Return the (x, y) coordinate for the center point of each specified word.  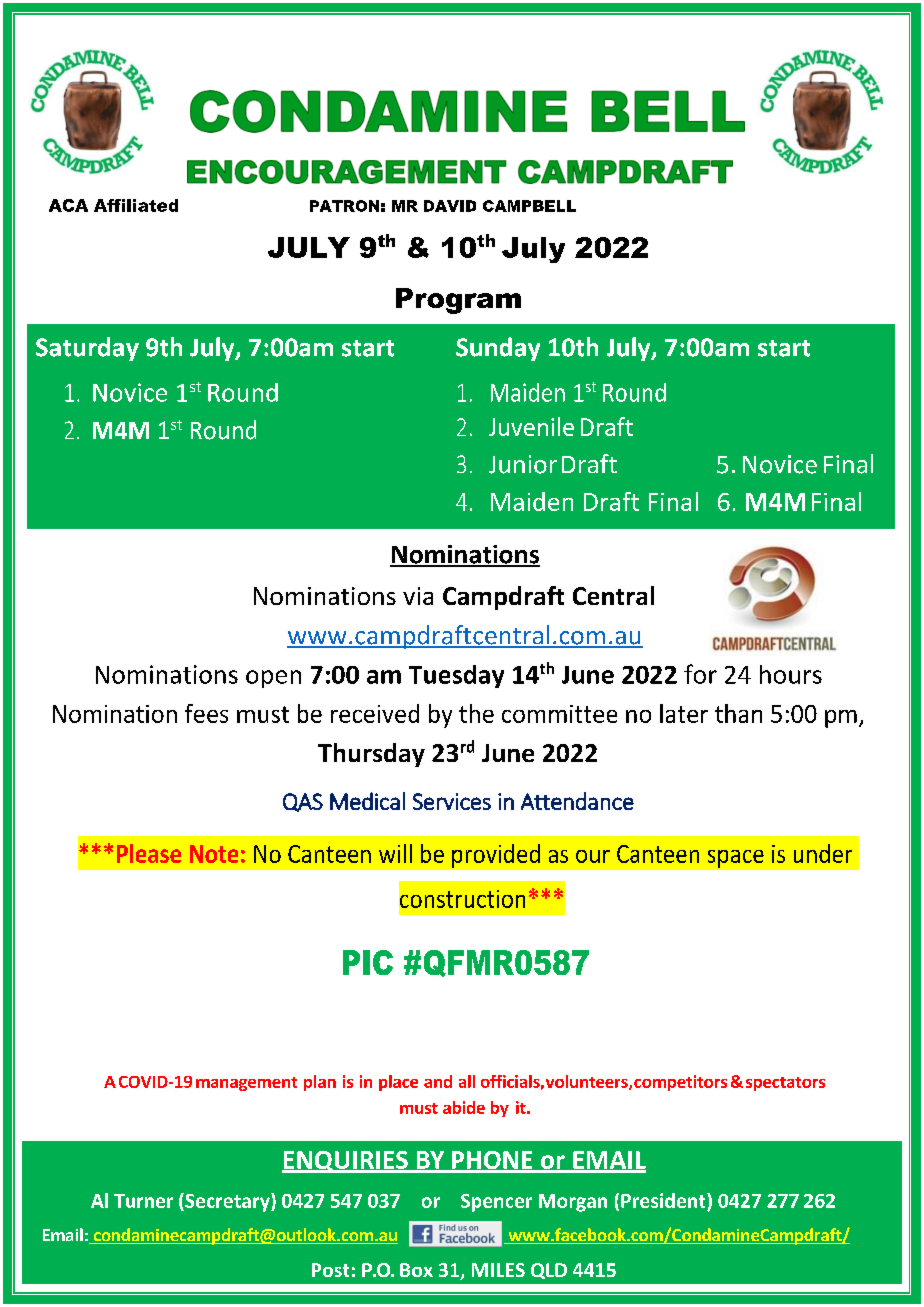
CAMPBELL (529, 206)
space (736, 859)
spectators (785, 1084)
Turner (143, 1201)
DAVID (450, 206)
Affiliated (136, 205)
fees (206, 713)
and (438, 1081)
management (246, 1084)
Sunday (498, 349)
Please (149, 853)
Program (458, 301)
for (700, 674)
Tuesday (456, 676)
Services (452, 801)
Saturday (87, 349)
